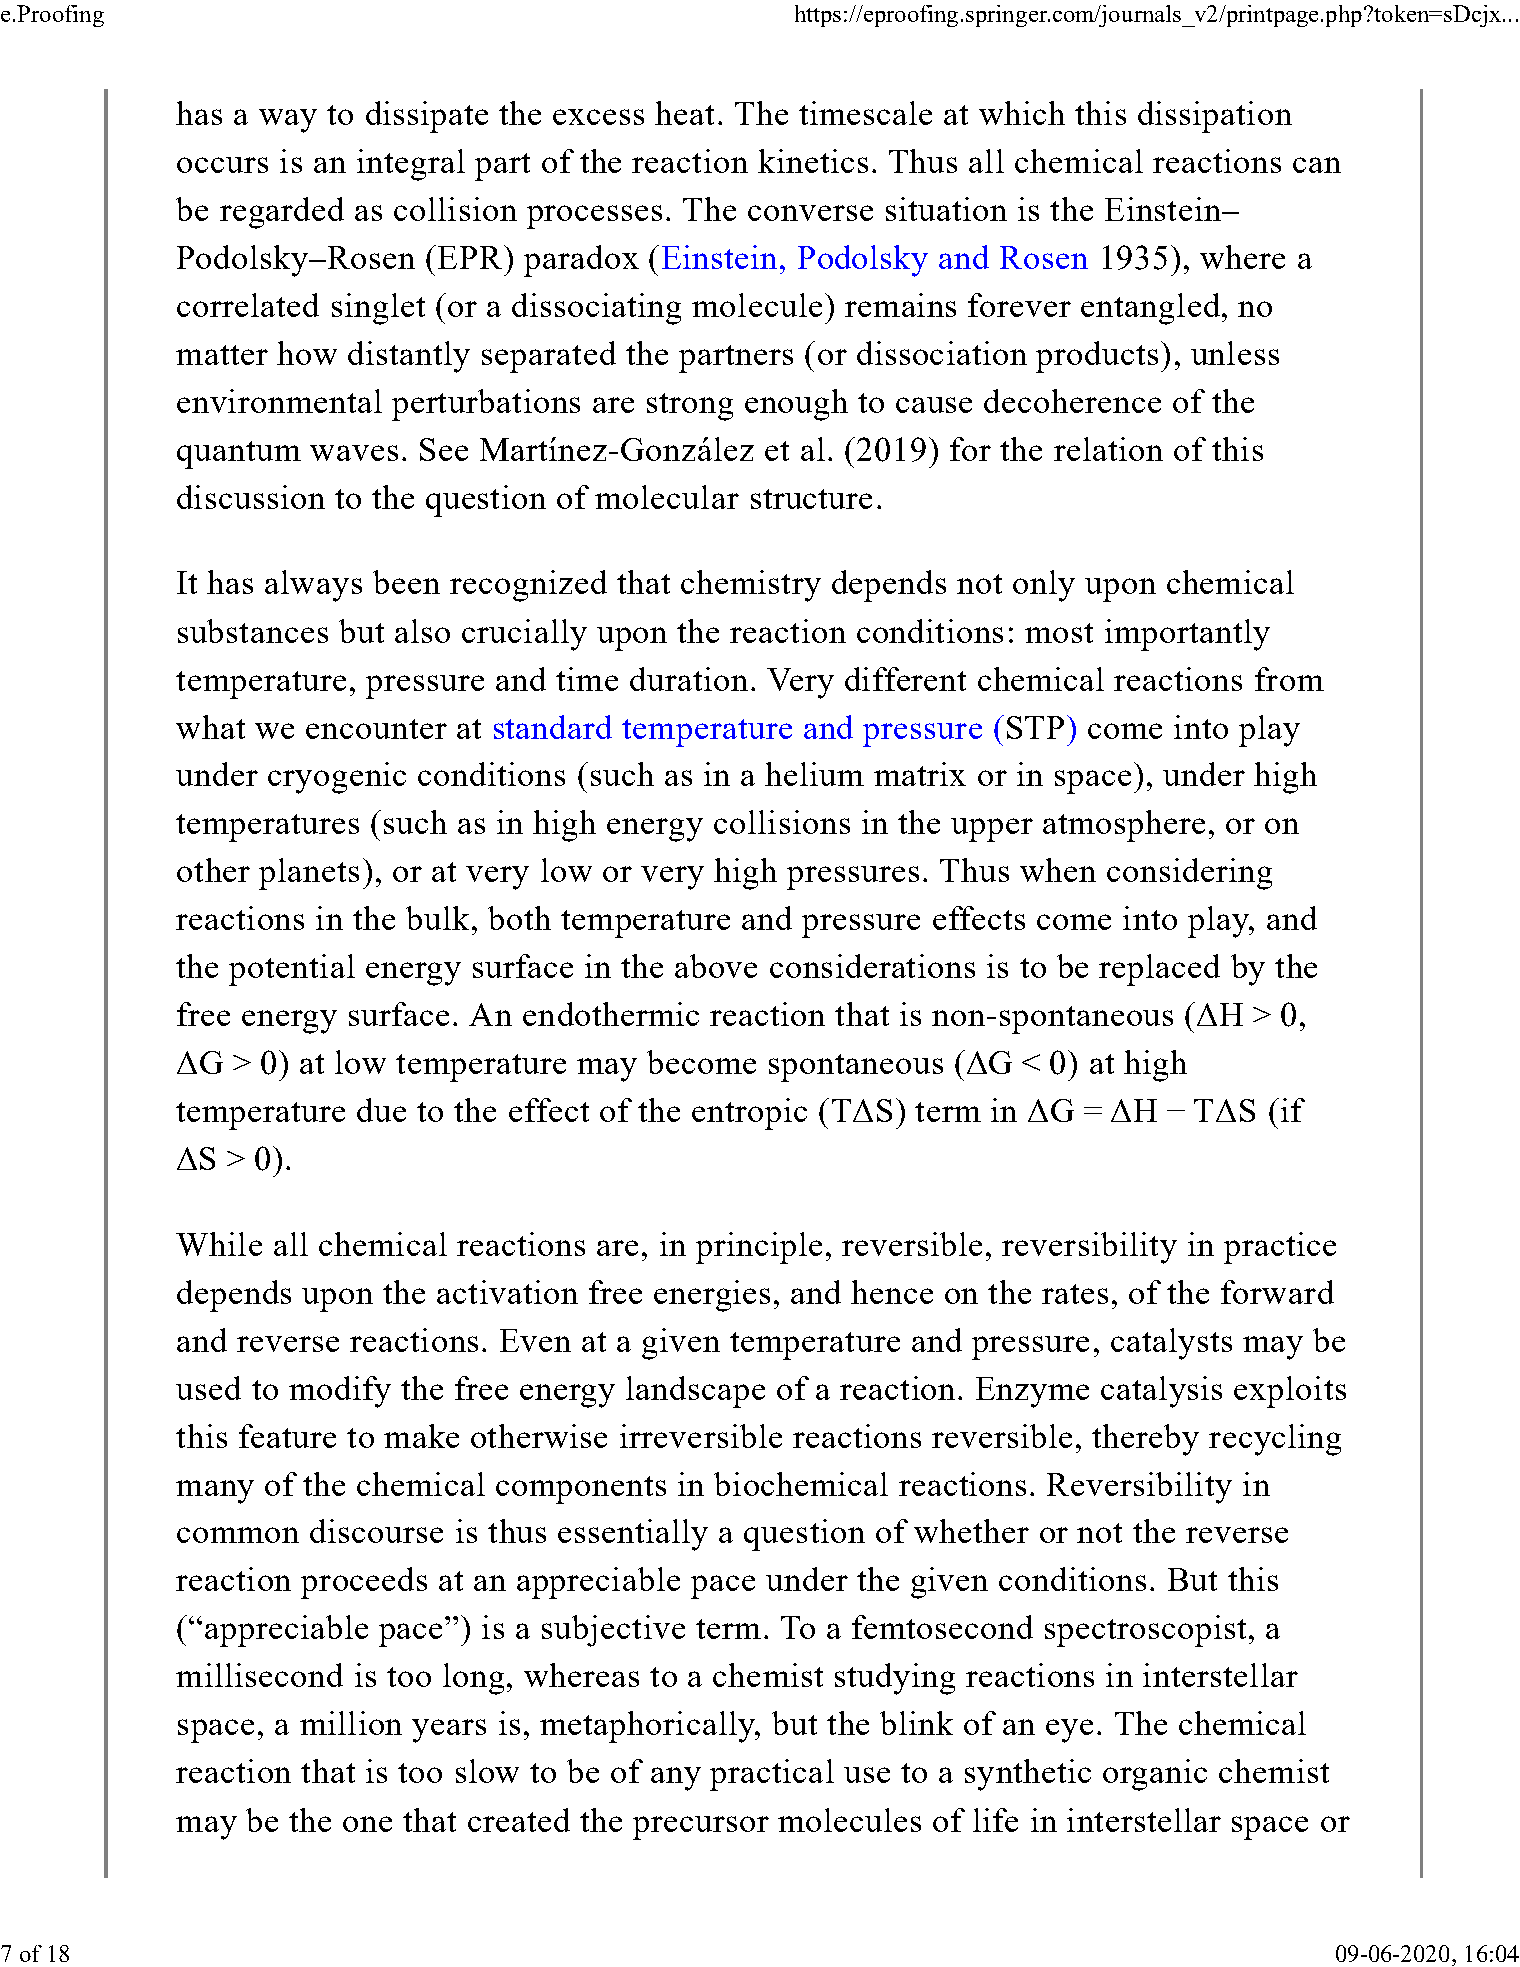 The width and height of the screenshot is (1520, 1967). What do you see at coordinates (1155, 1775) in the screenshot?
I see `organic` at bounding box center [1155, 1775].
